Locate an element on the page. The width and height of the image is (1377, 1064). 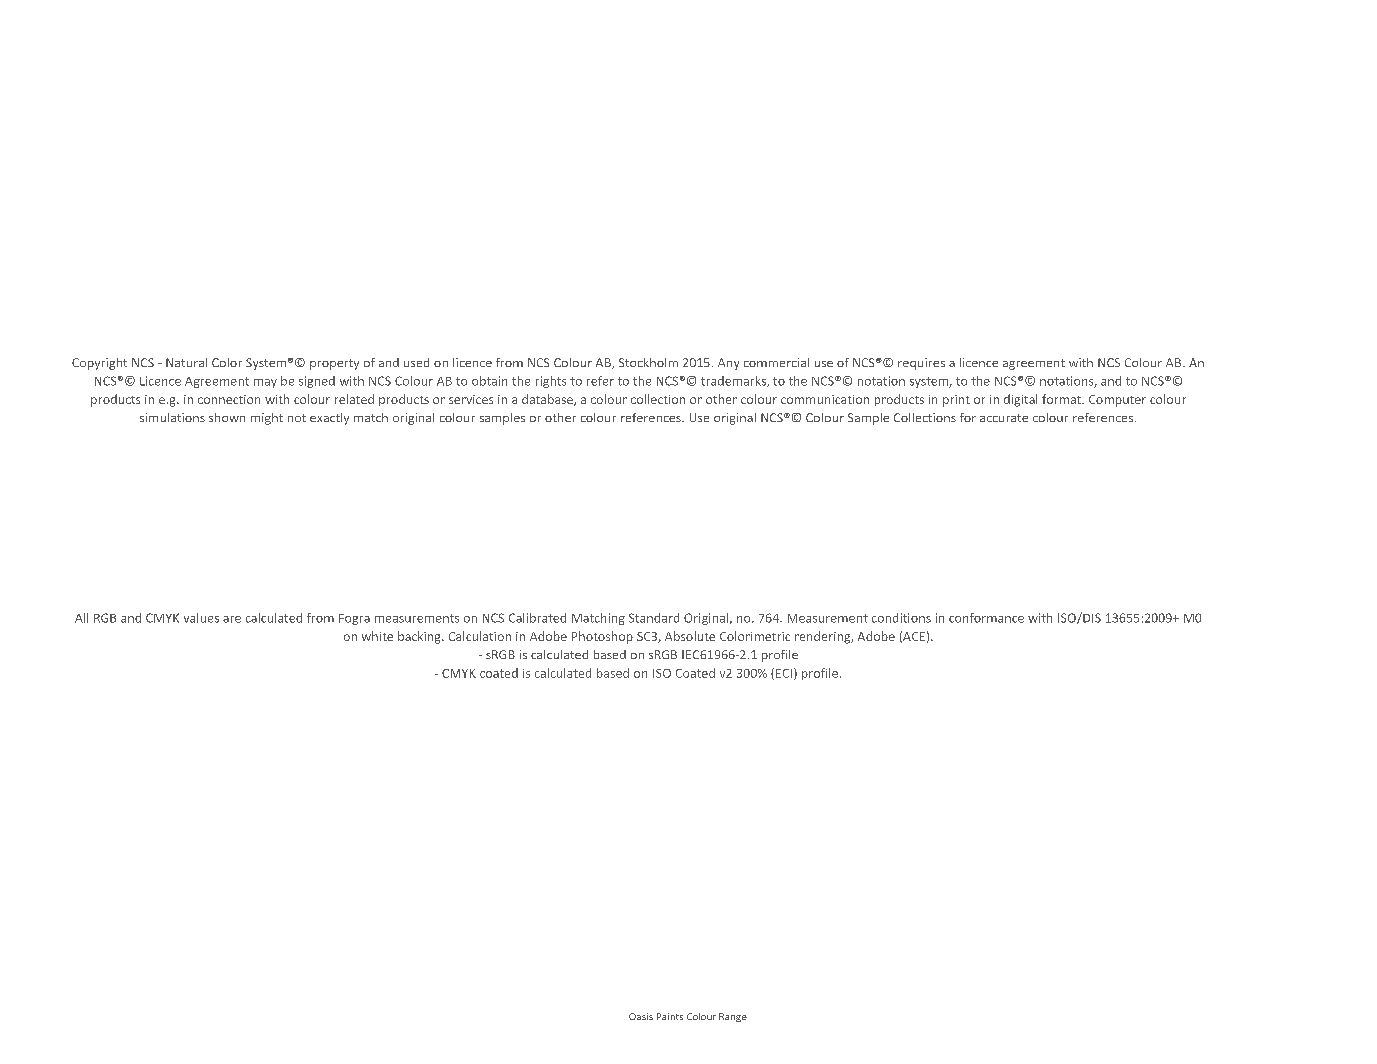
Calculation is located at coordinates (480, 636).
